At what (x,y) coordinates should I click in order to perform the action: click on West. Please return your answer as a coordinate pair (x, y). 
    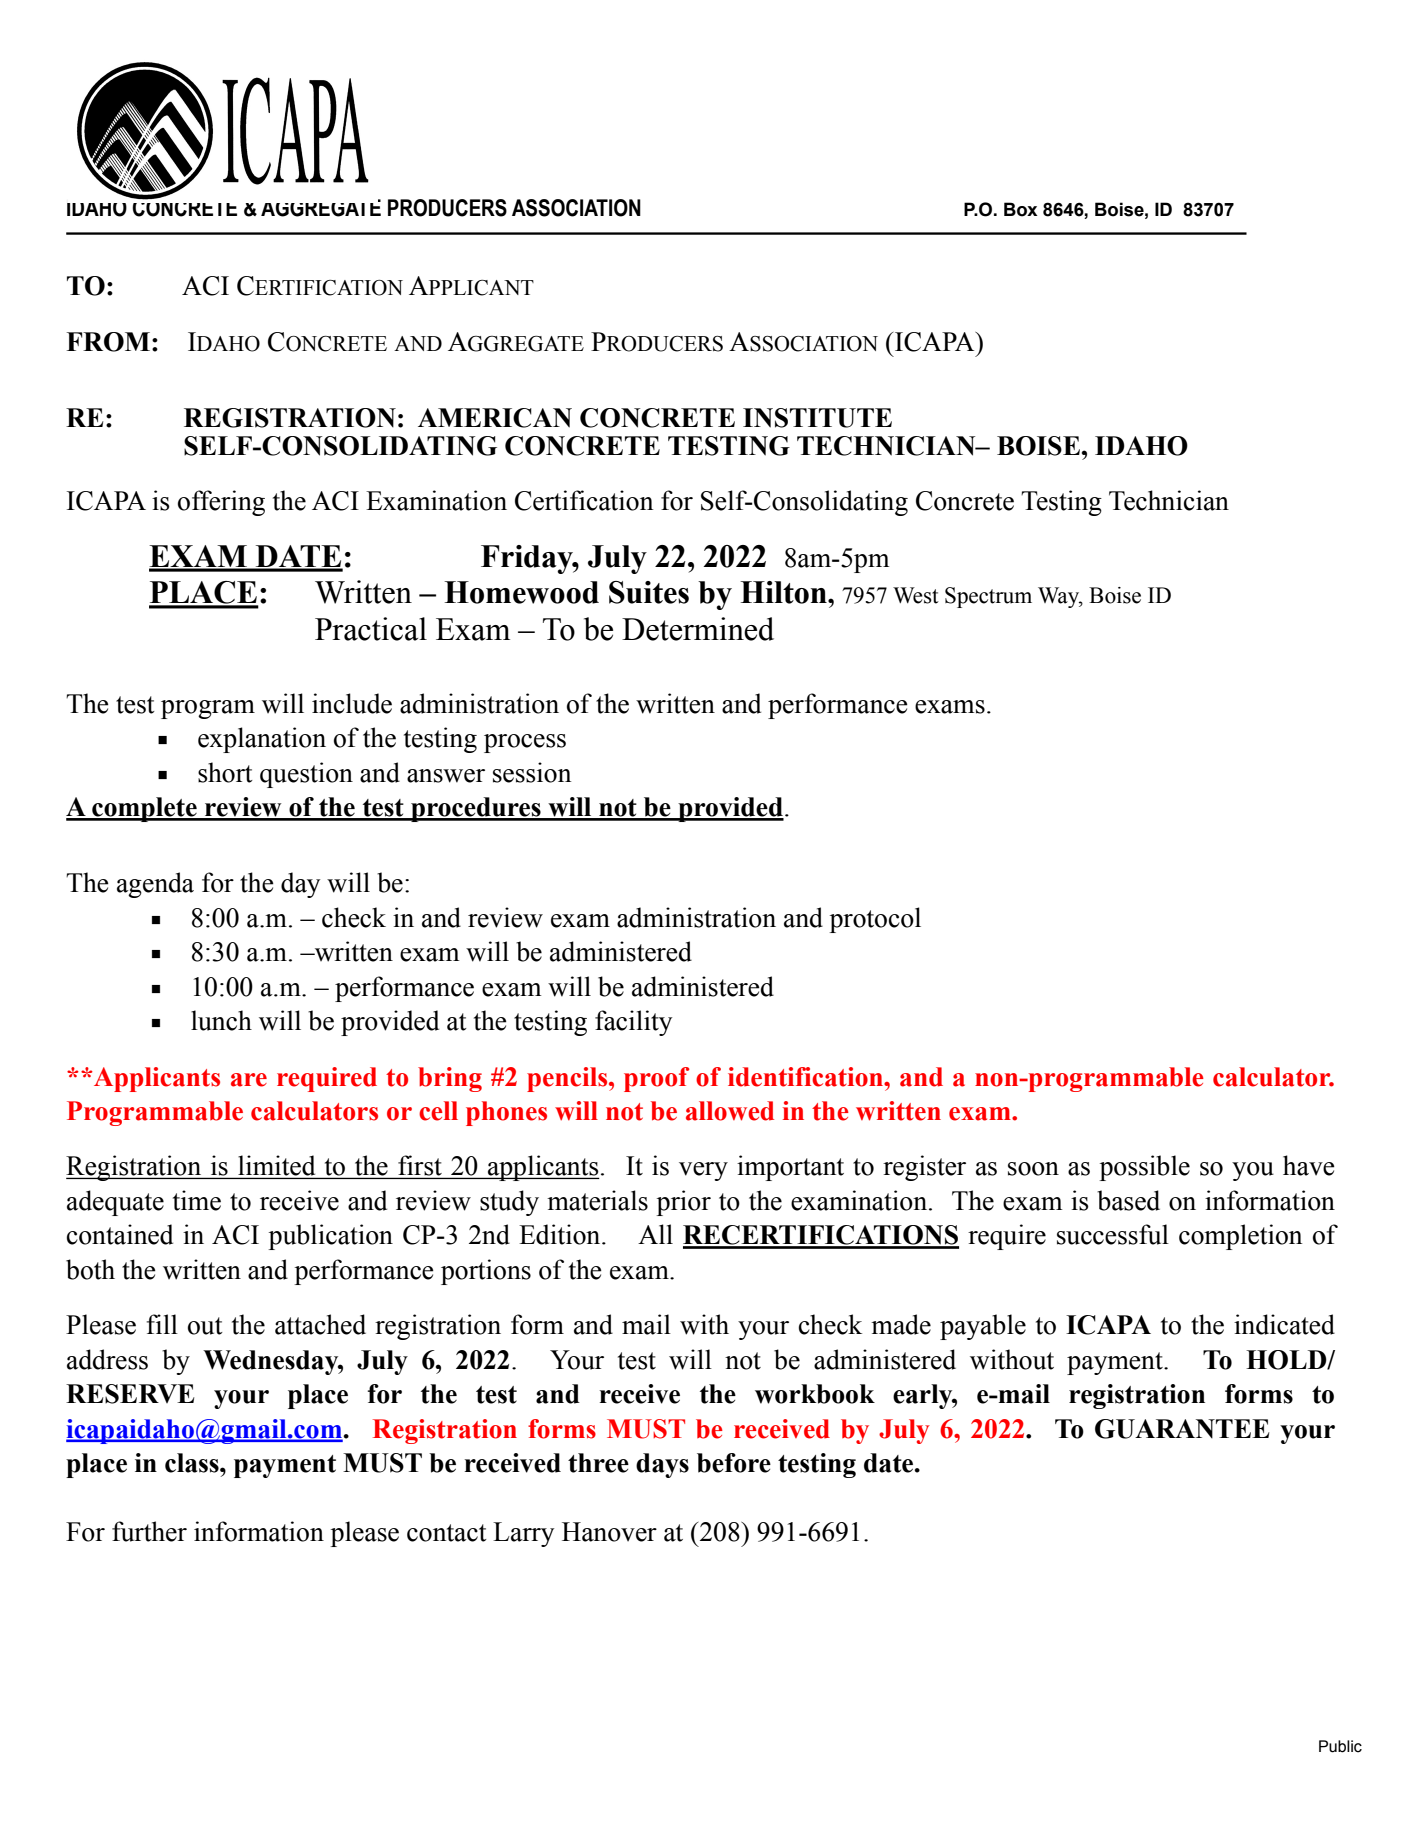
    Looking at the image, I should click on (916, 595).
